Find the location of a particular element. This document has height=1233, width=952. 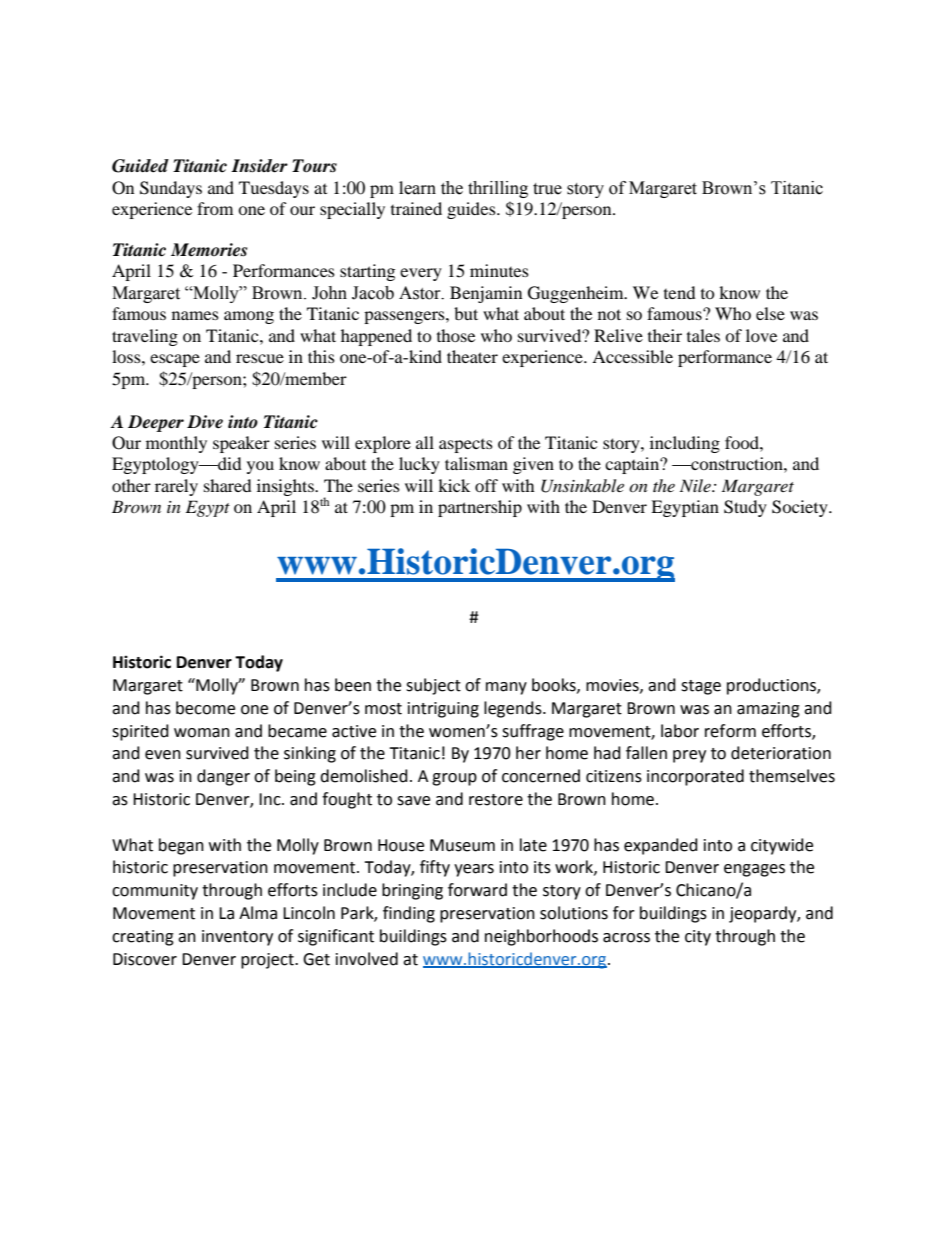

theater is located at coordinates (472, 356).
